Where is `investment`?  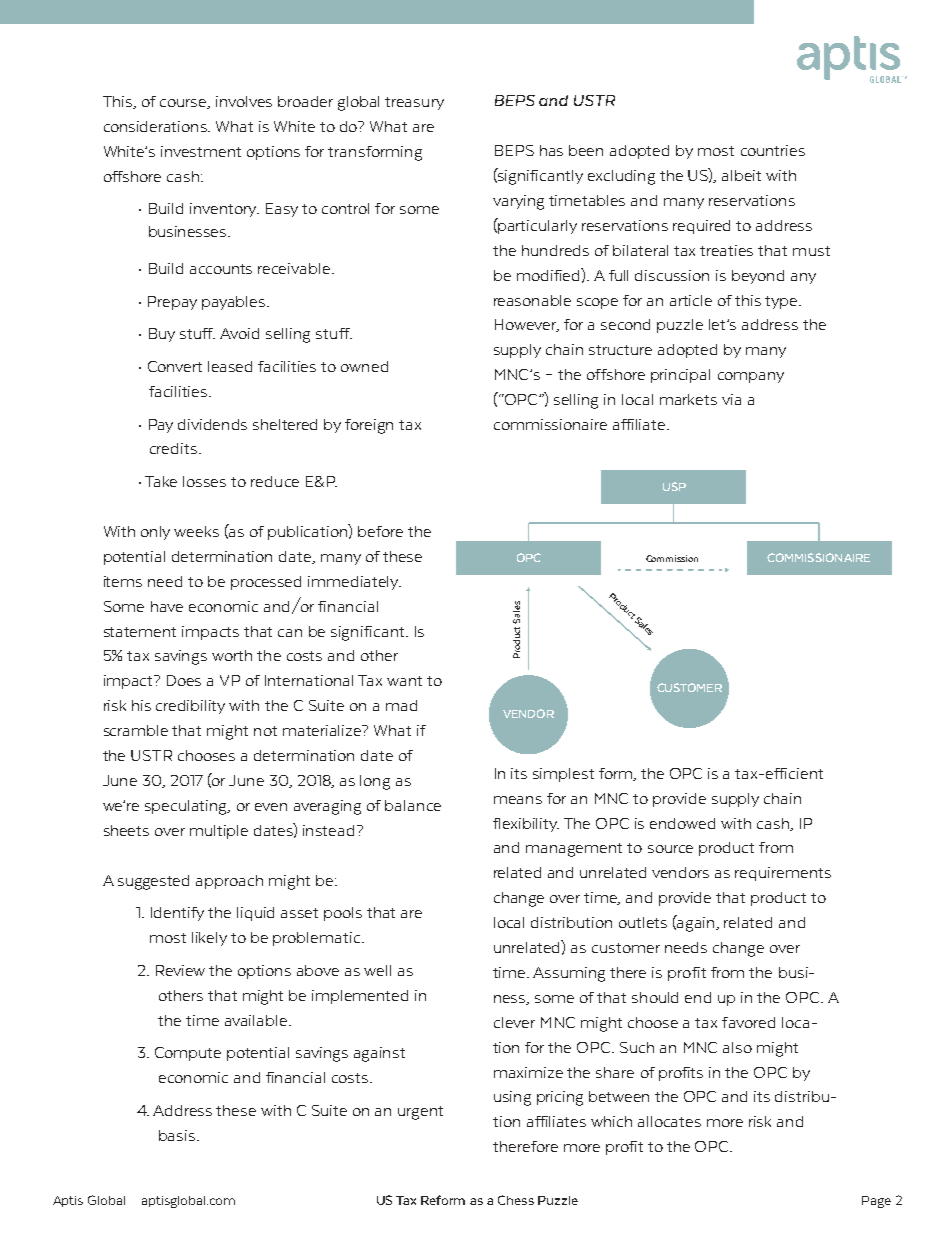
investment is located at coordinates (201, 151).
